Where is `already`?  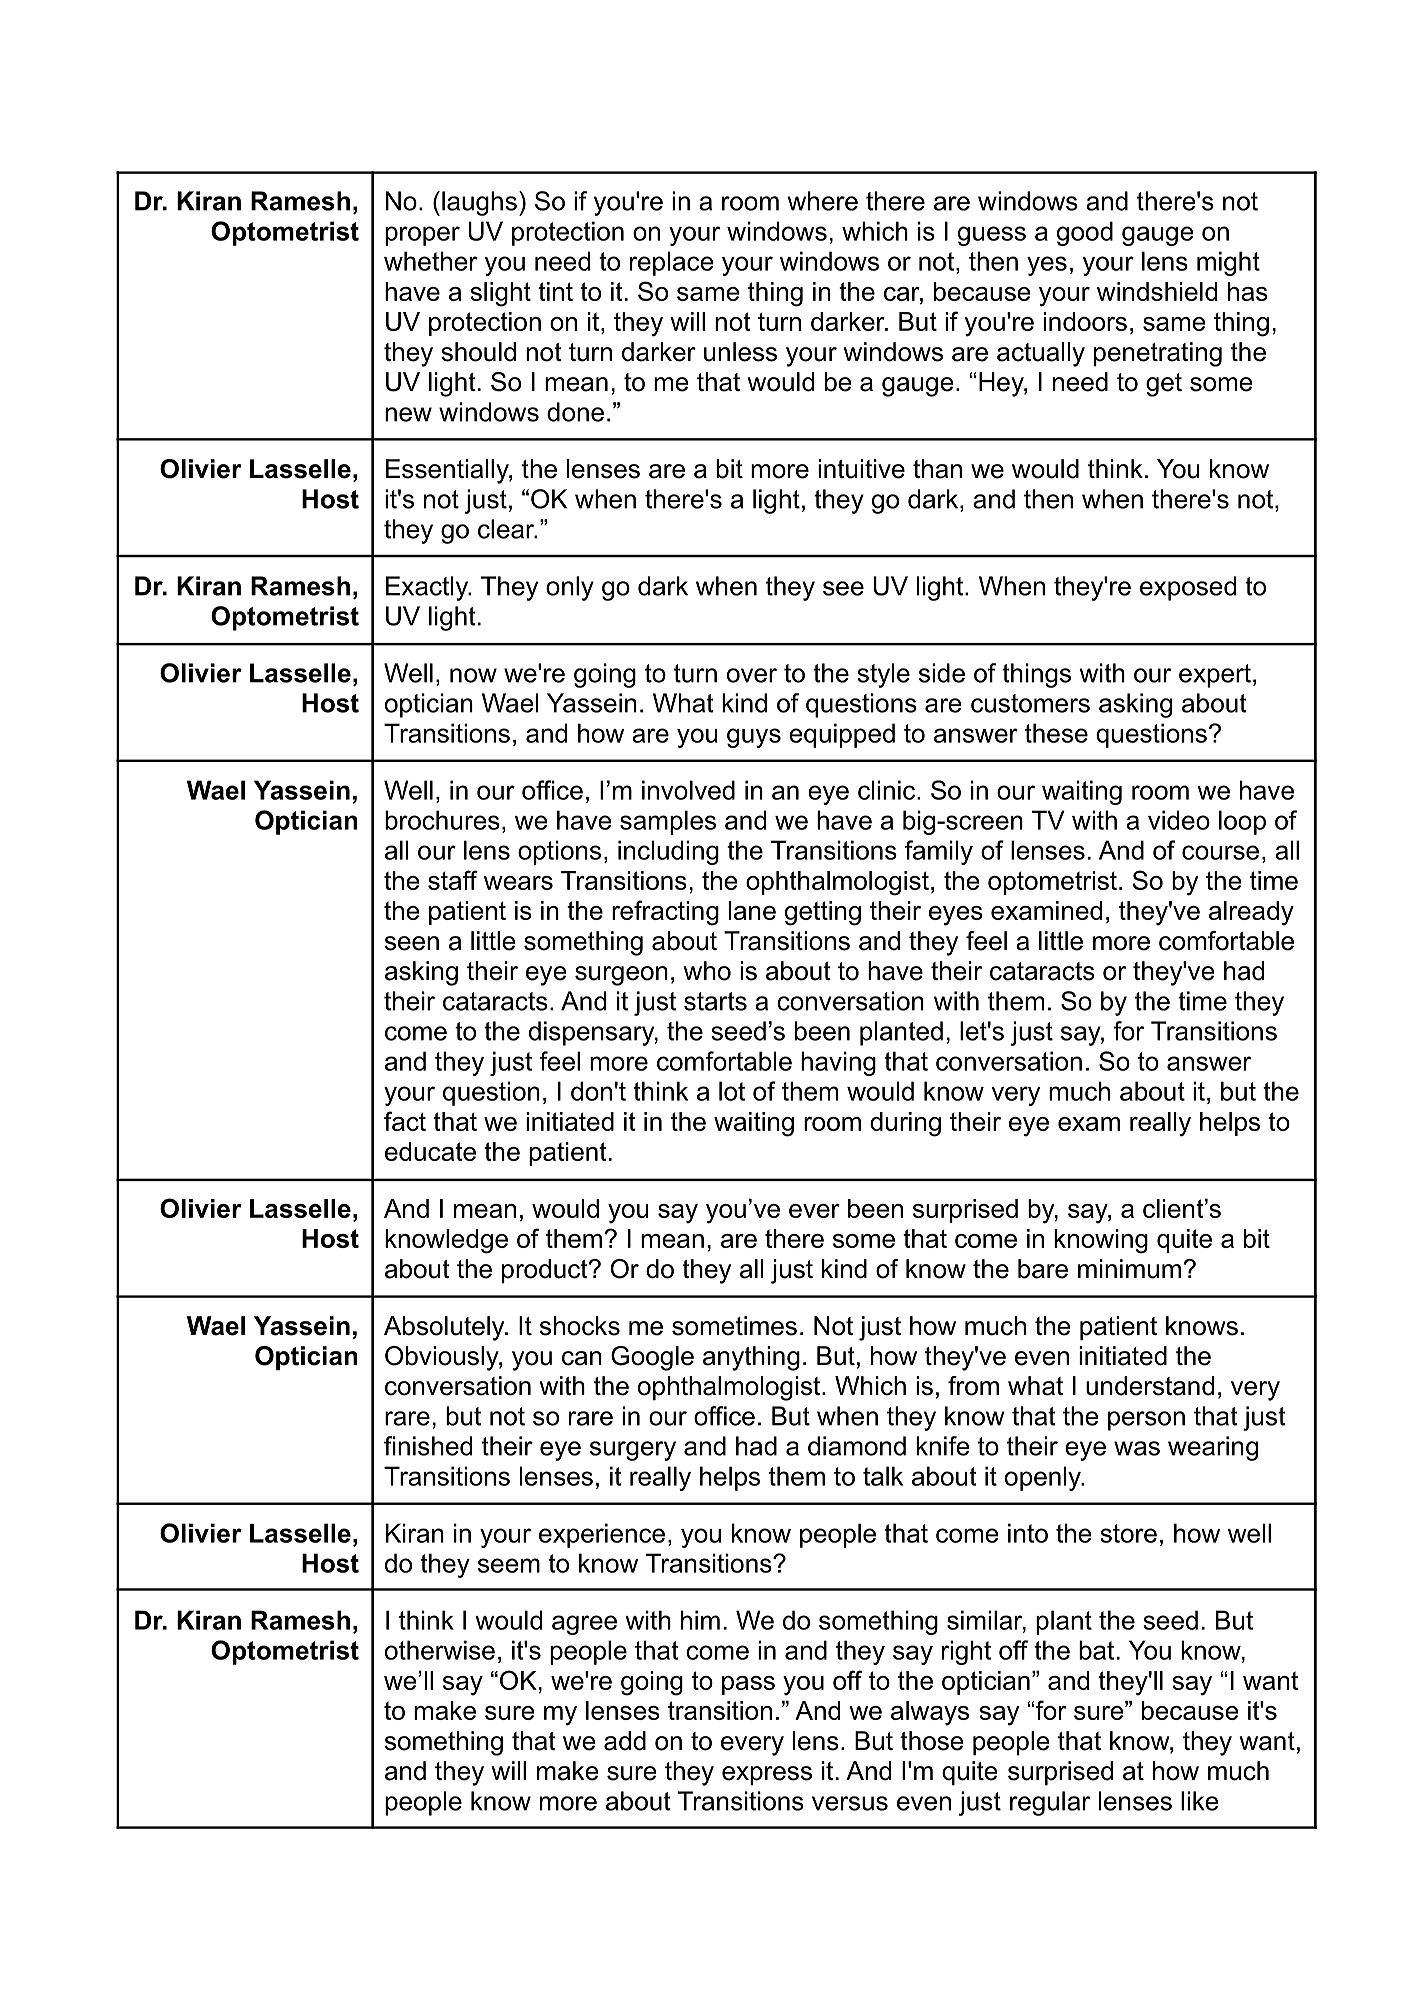 already is located at coordinates (1251, 913).
